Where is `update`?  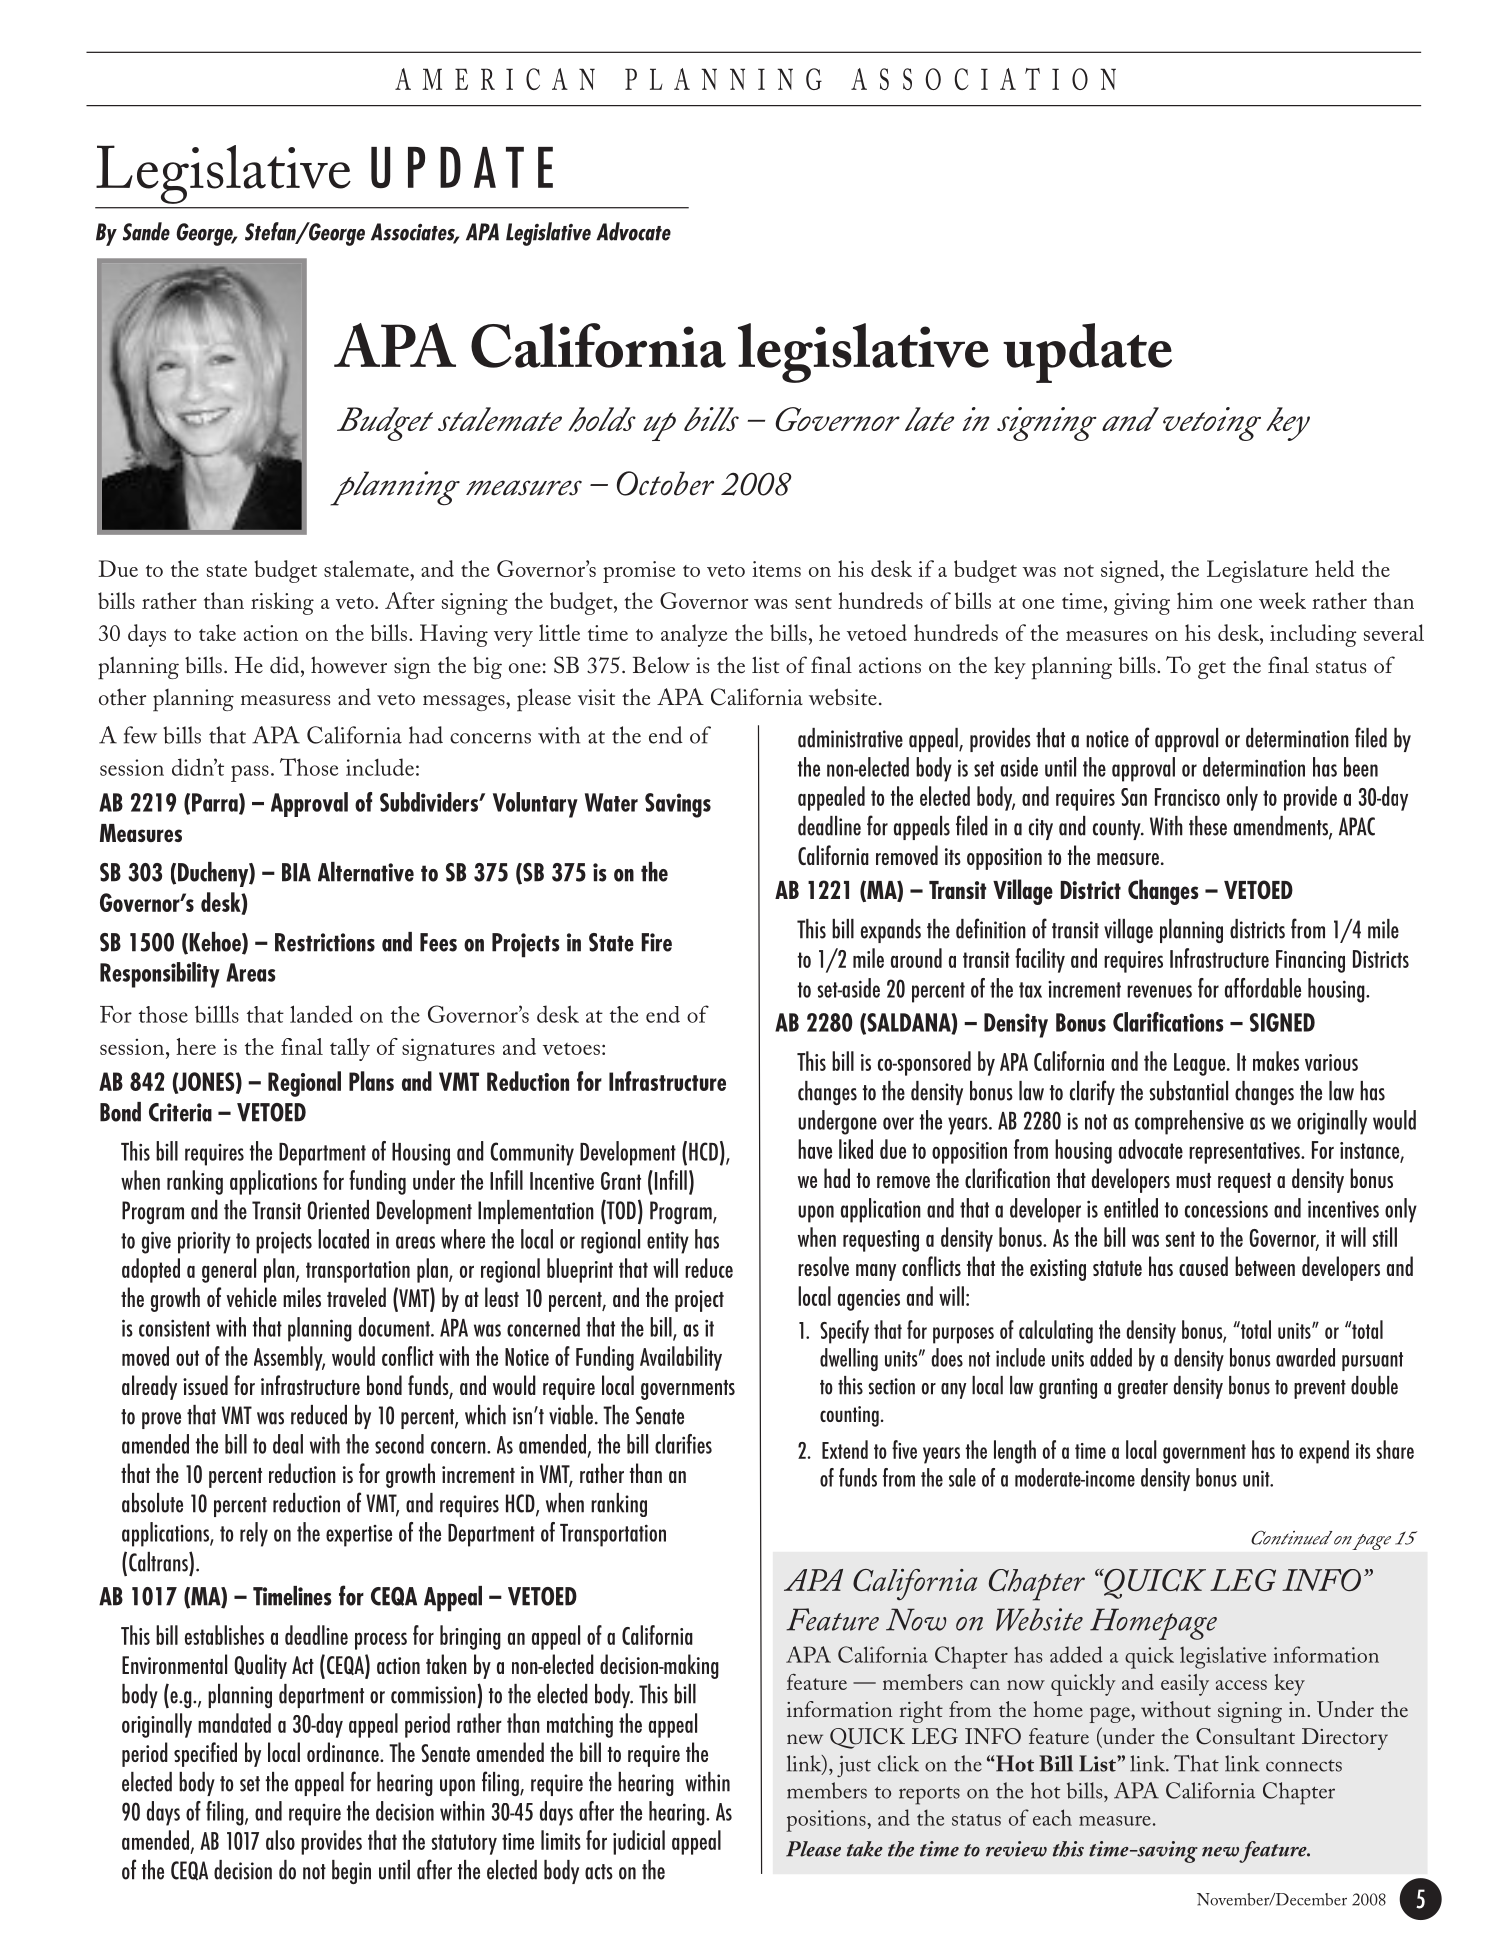
update is located at coordinates (1087, 353).
